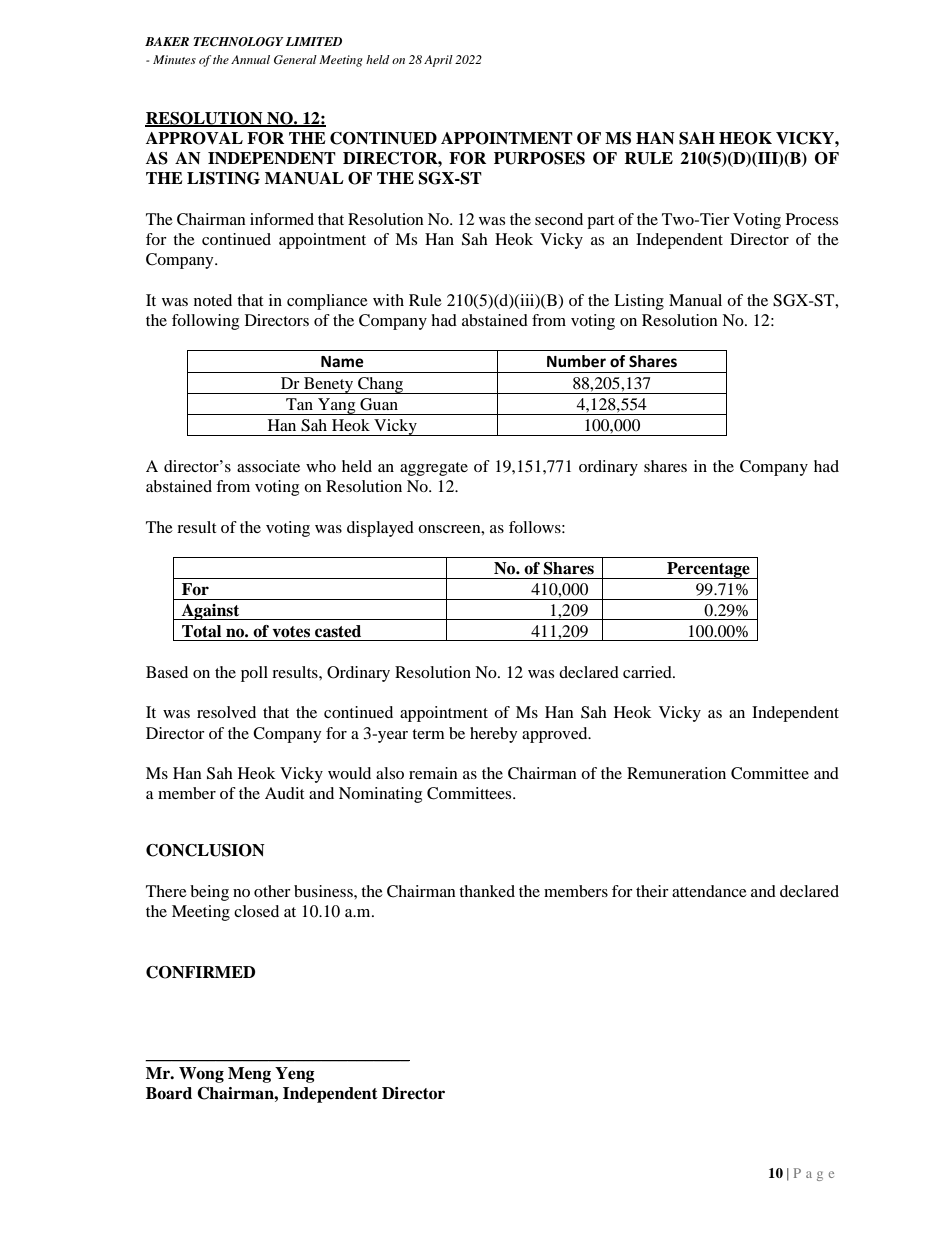  Describe the element at coordinates (284, 793) in the document. I see `Audit` at that location.
